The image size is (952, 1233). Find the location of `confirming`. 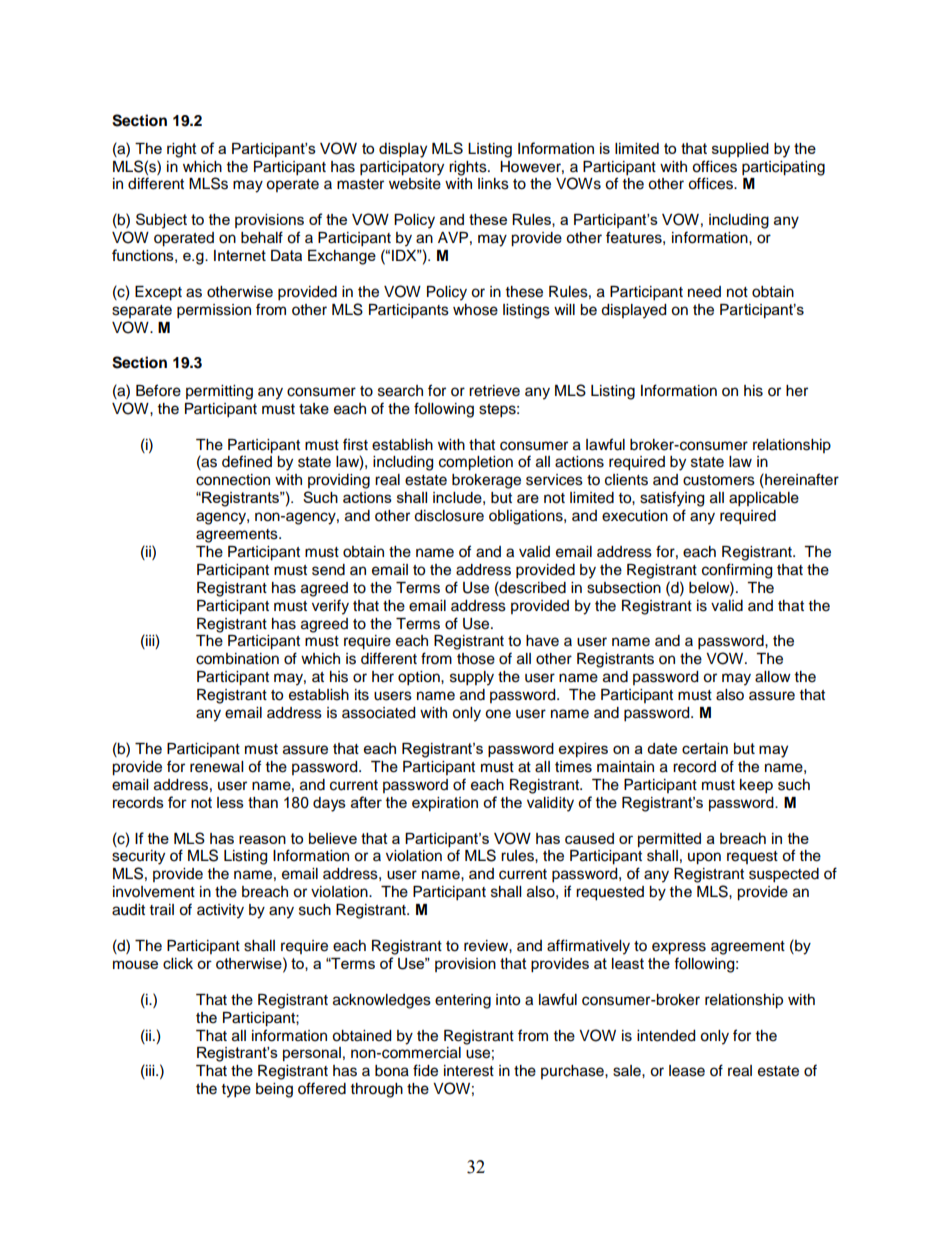

confirming is located at coordinates (737, 571).
